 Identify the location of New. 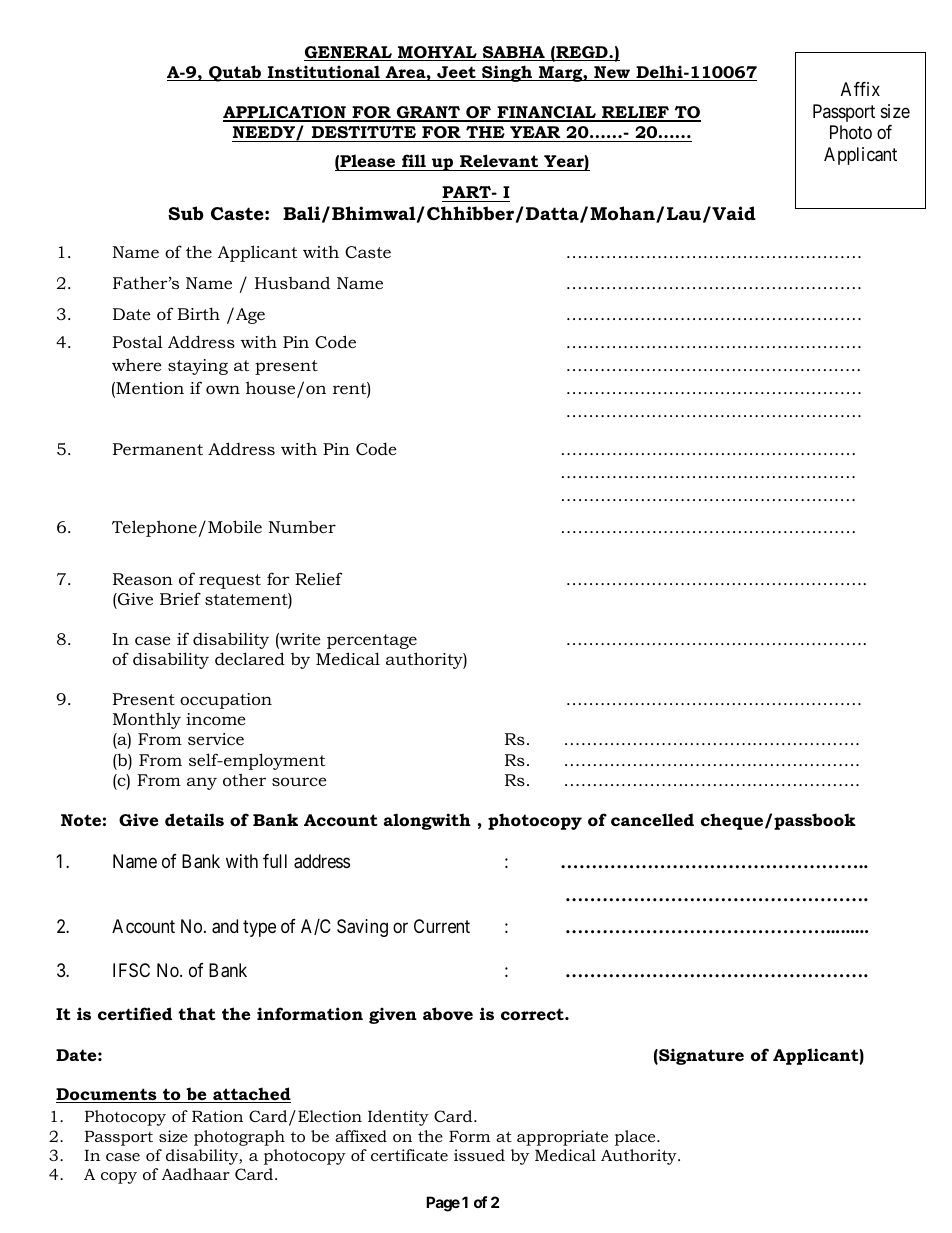
(612, 73).
